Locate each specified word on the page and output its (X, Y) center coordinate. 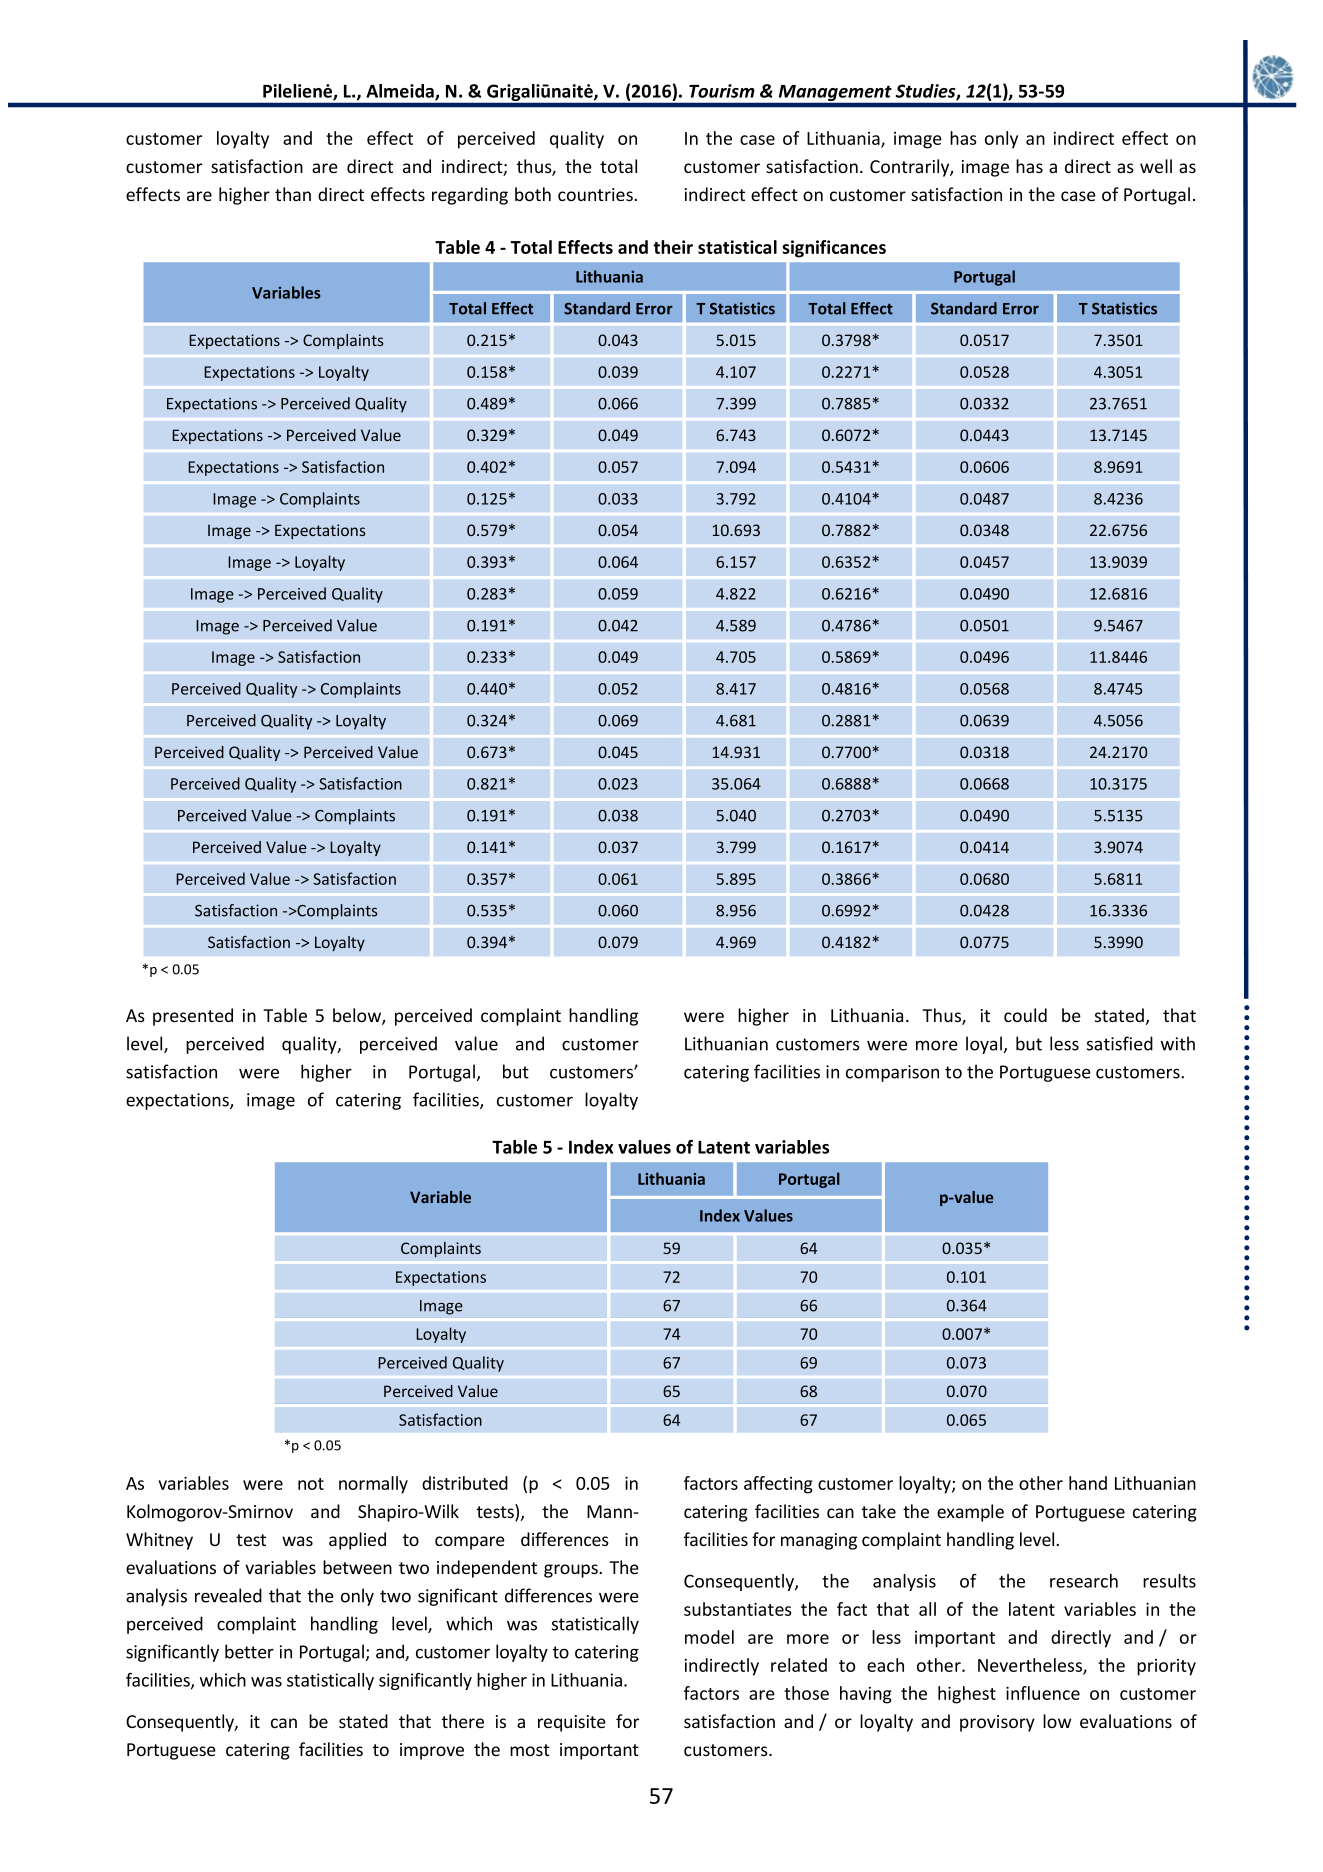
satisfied (1120, 1043)
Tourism (722, 91)
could (1025, 1015)
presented (193, 1017)
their (673, 247)
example (970, 1513)
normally (373, 1485)
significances (834, 249)
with (1178, 1043)
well (1156, 166)
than (293, 194)
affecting (778, 1485)
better (249, 1651)
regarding (470, 196)
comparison (892, 1073)
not (311, 1484)
